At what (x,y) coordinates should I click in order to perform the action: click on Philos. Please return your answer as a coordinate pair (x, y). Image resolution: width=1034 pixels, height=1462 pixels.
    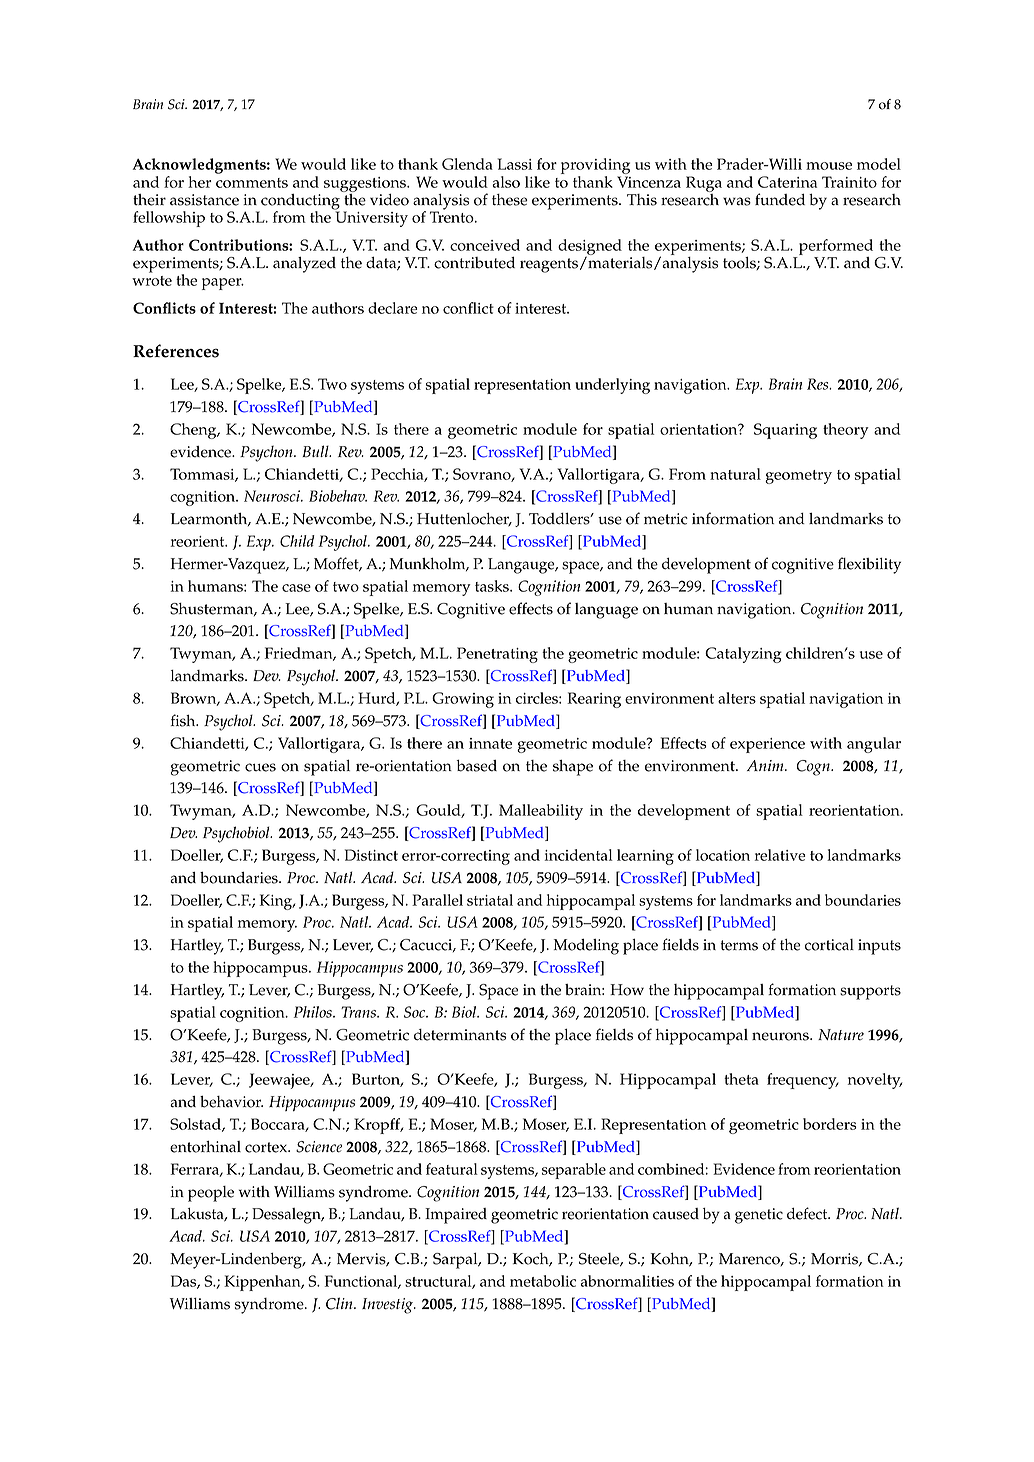
    Looking at the image, I should click on (314, 1012).
